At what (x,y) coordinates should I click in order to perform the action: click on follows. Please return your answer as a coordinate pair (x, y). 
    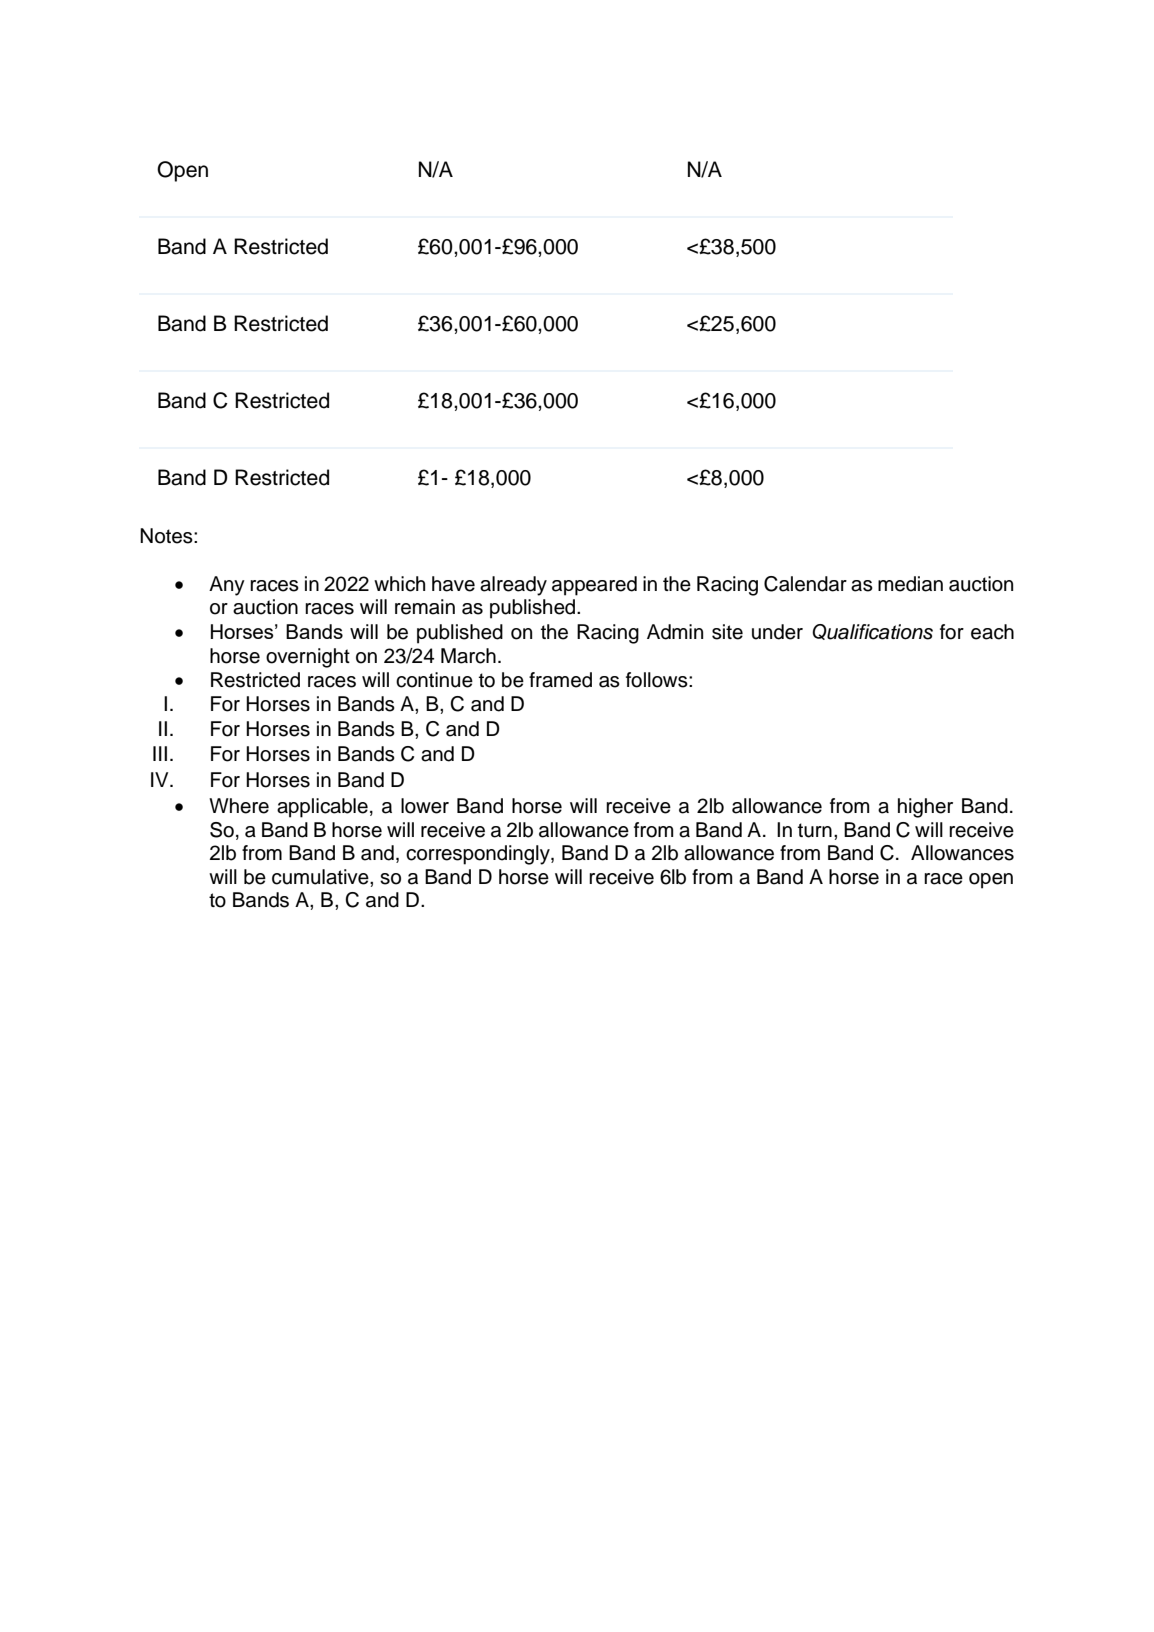
    Looking at the image, I should click on (658, 680).
